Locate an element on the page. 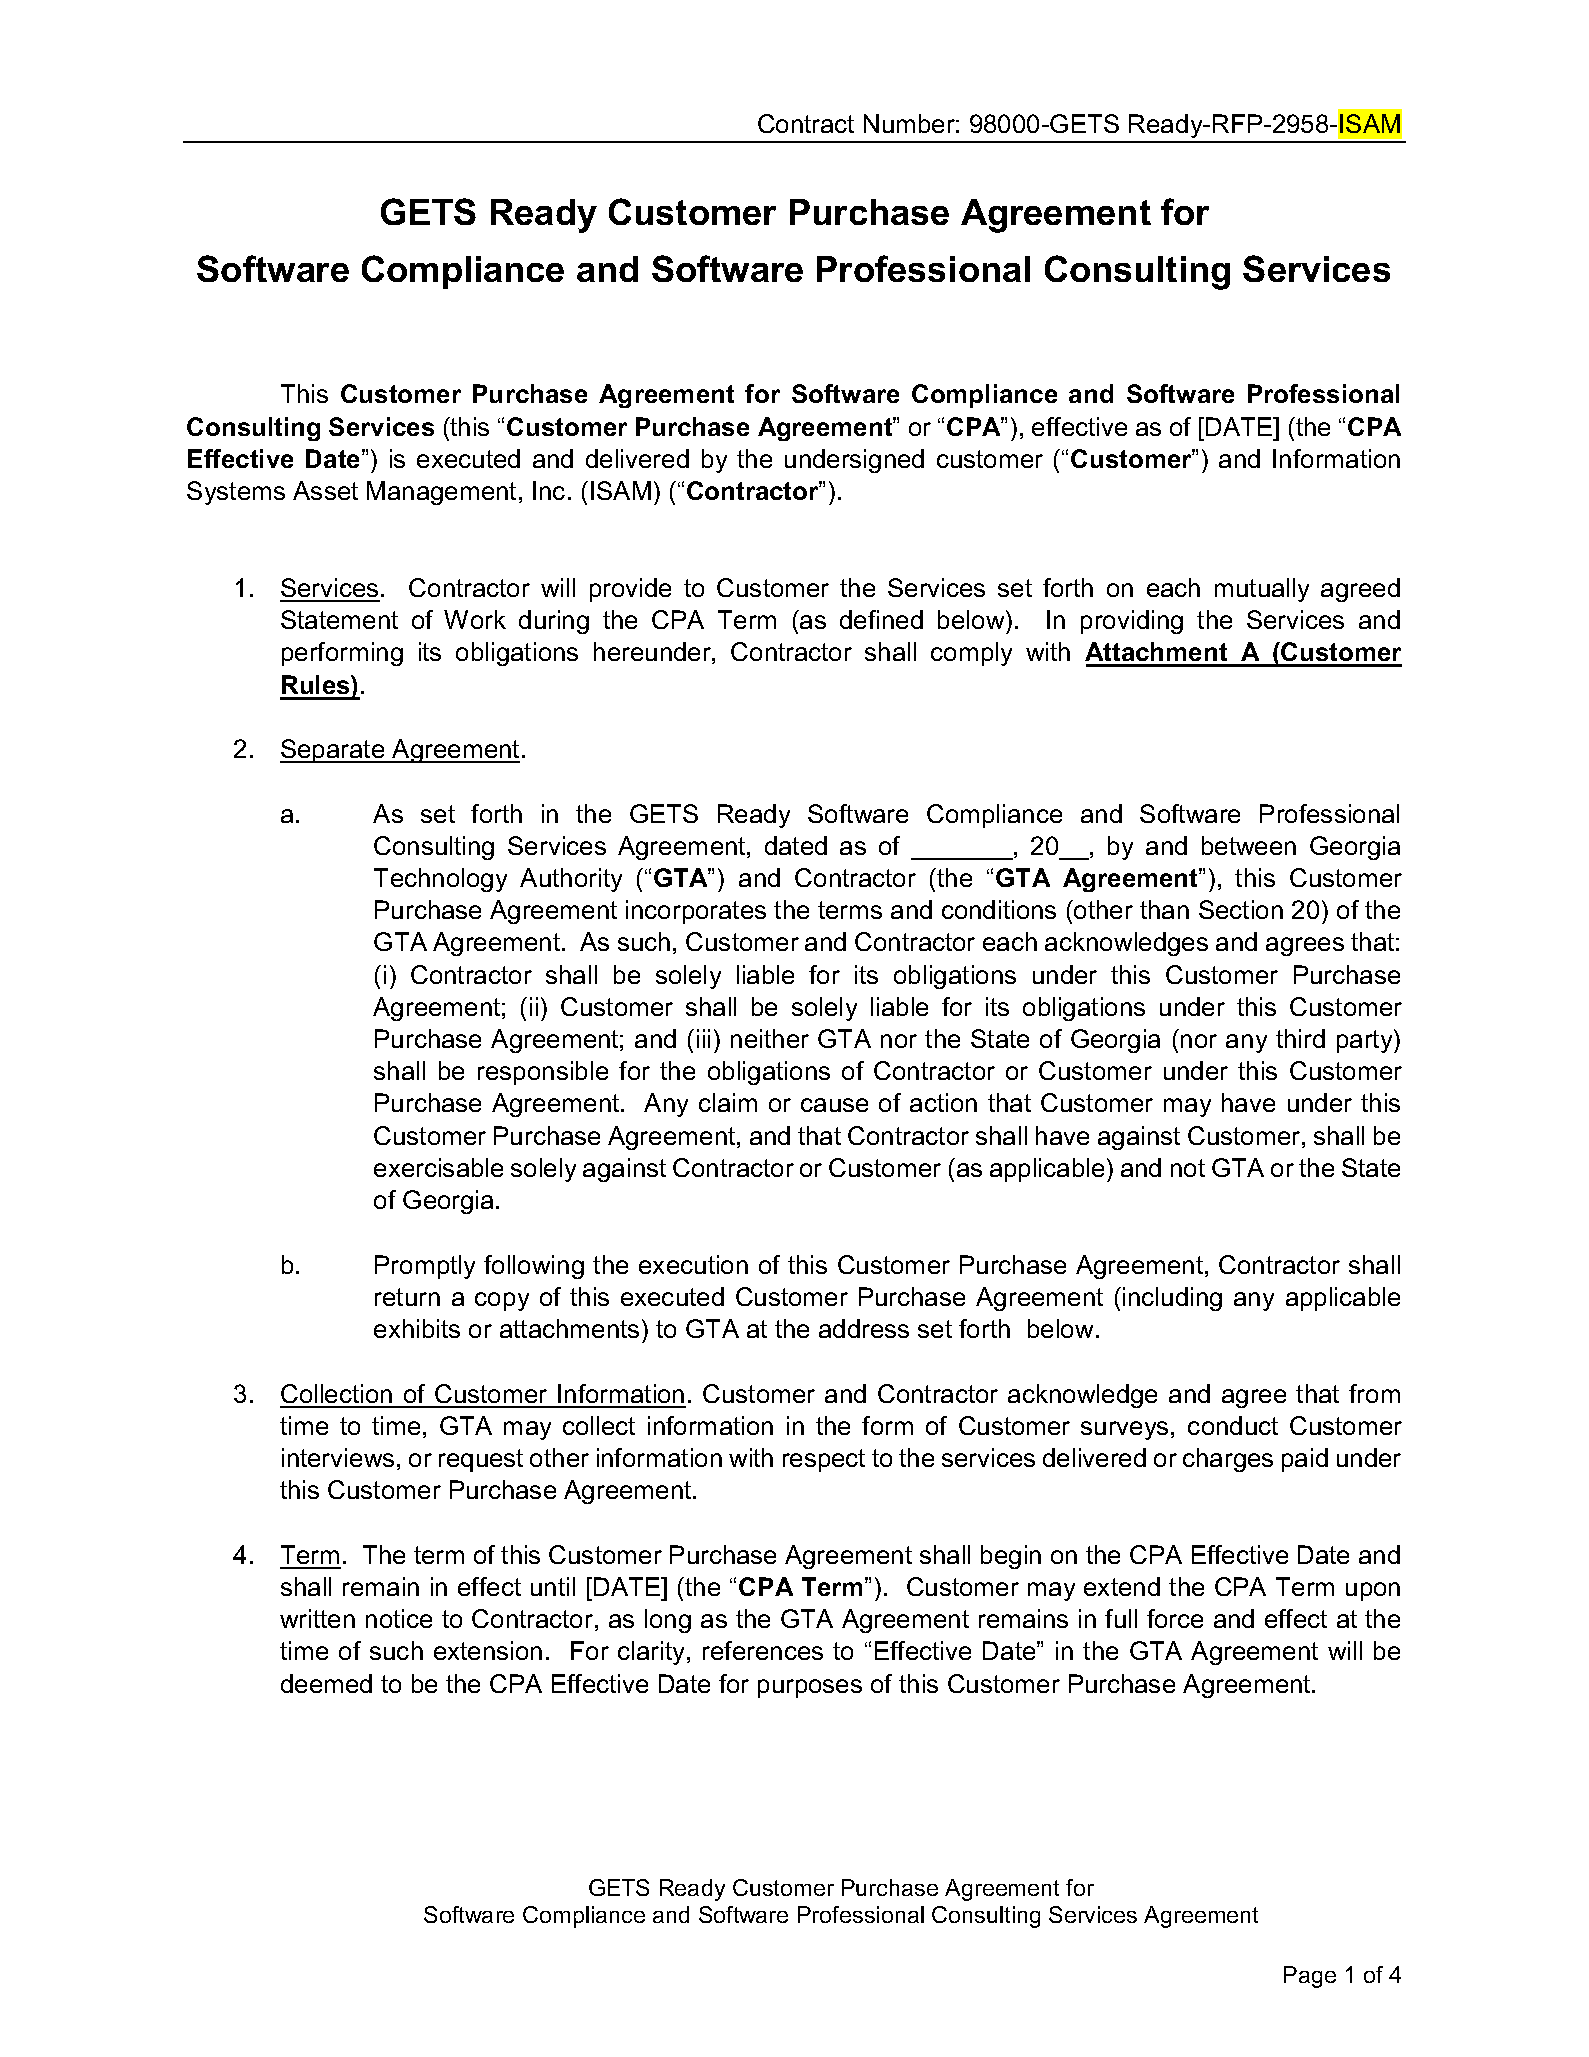 The image size is (1589, 2057). Section is located at coordinates (1241, 909).
